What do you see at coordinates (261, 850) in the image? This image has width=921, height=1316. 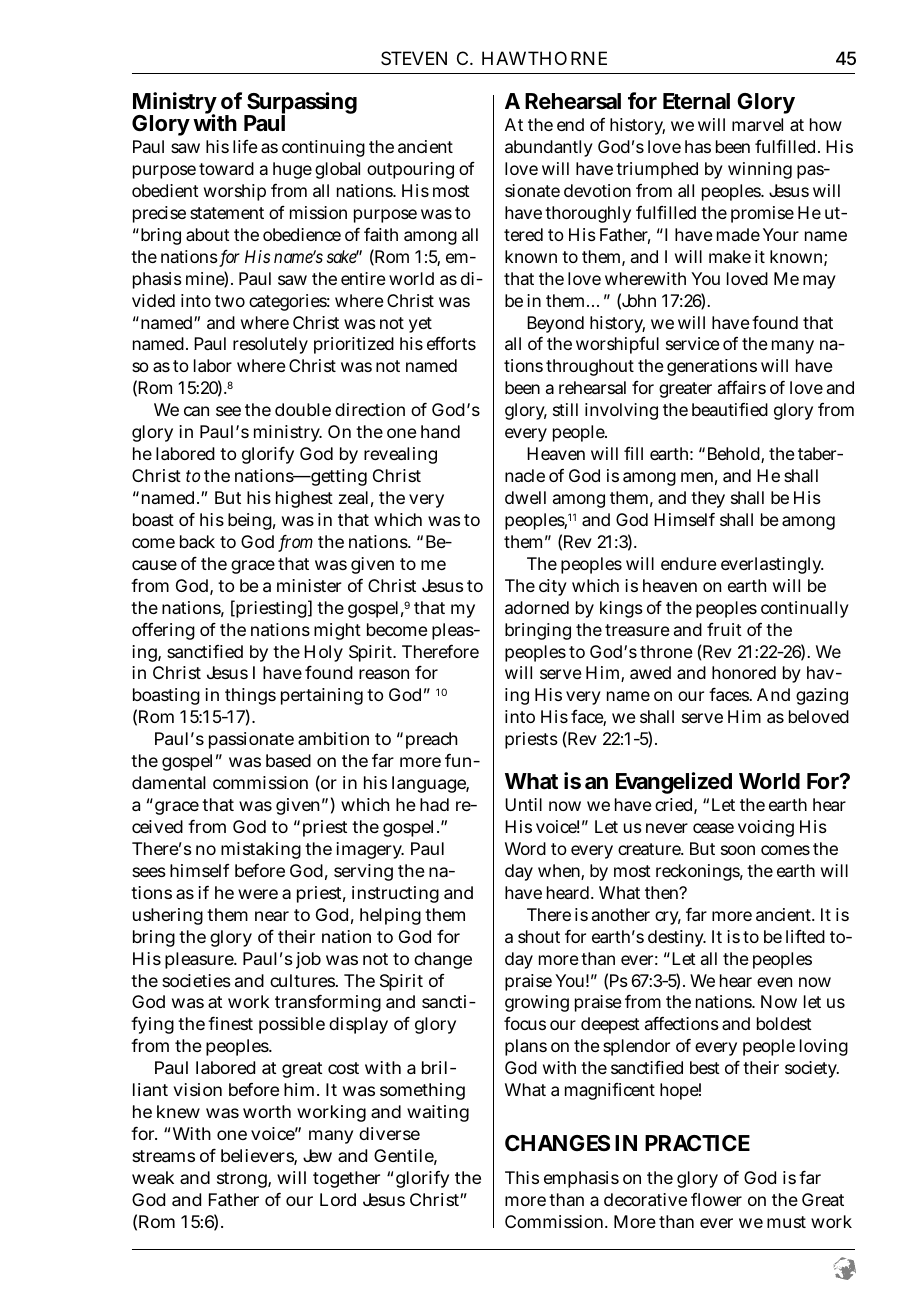 I see `mistaking` at bounding box center [261, 850].
